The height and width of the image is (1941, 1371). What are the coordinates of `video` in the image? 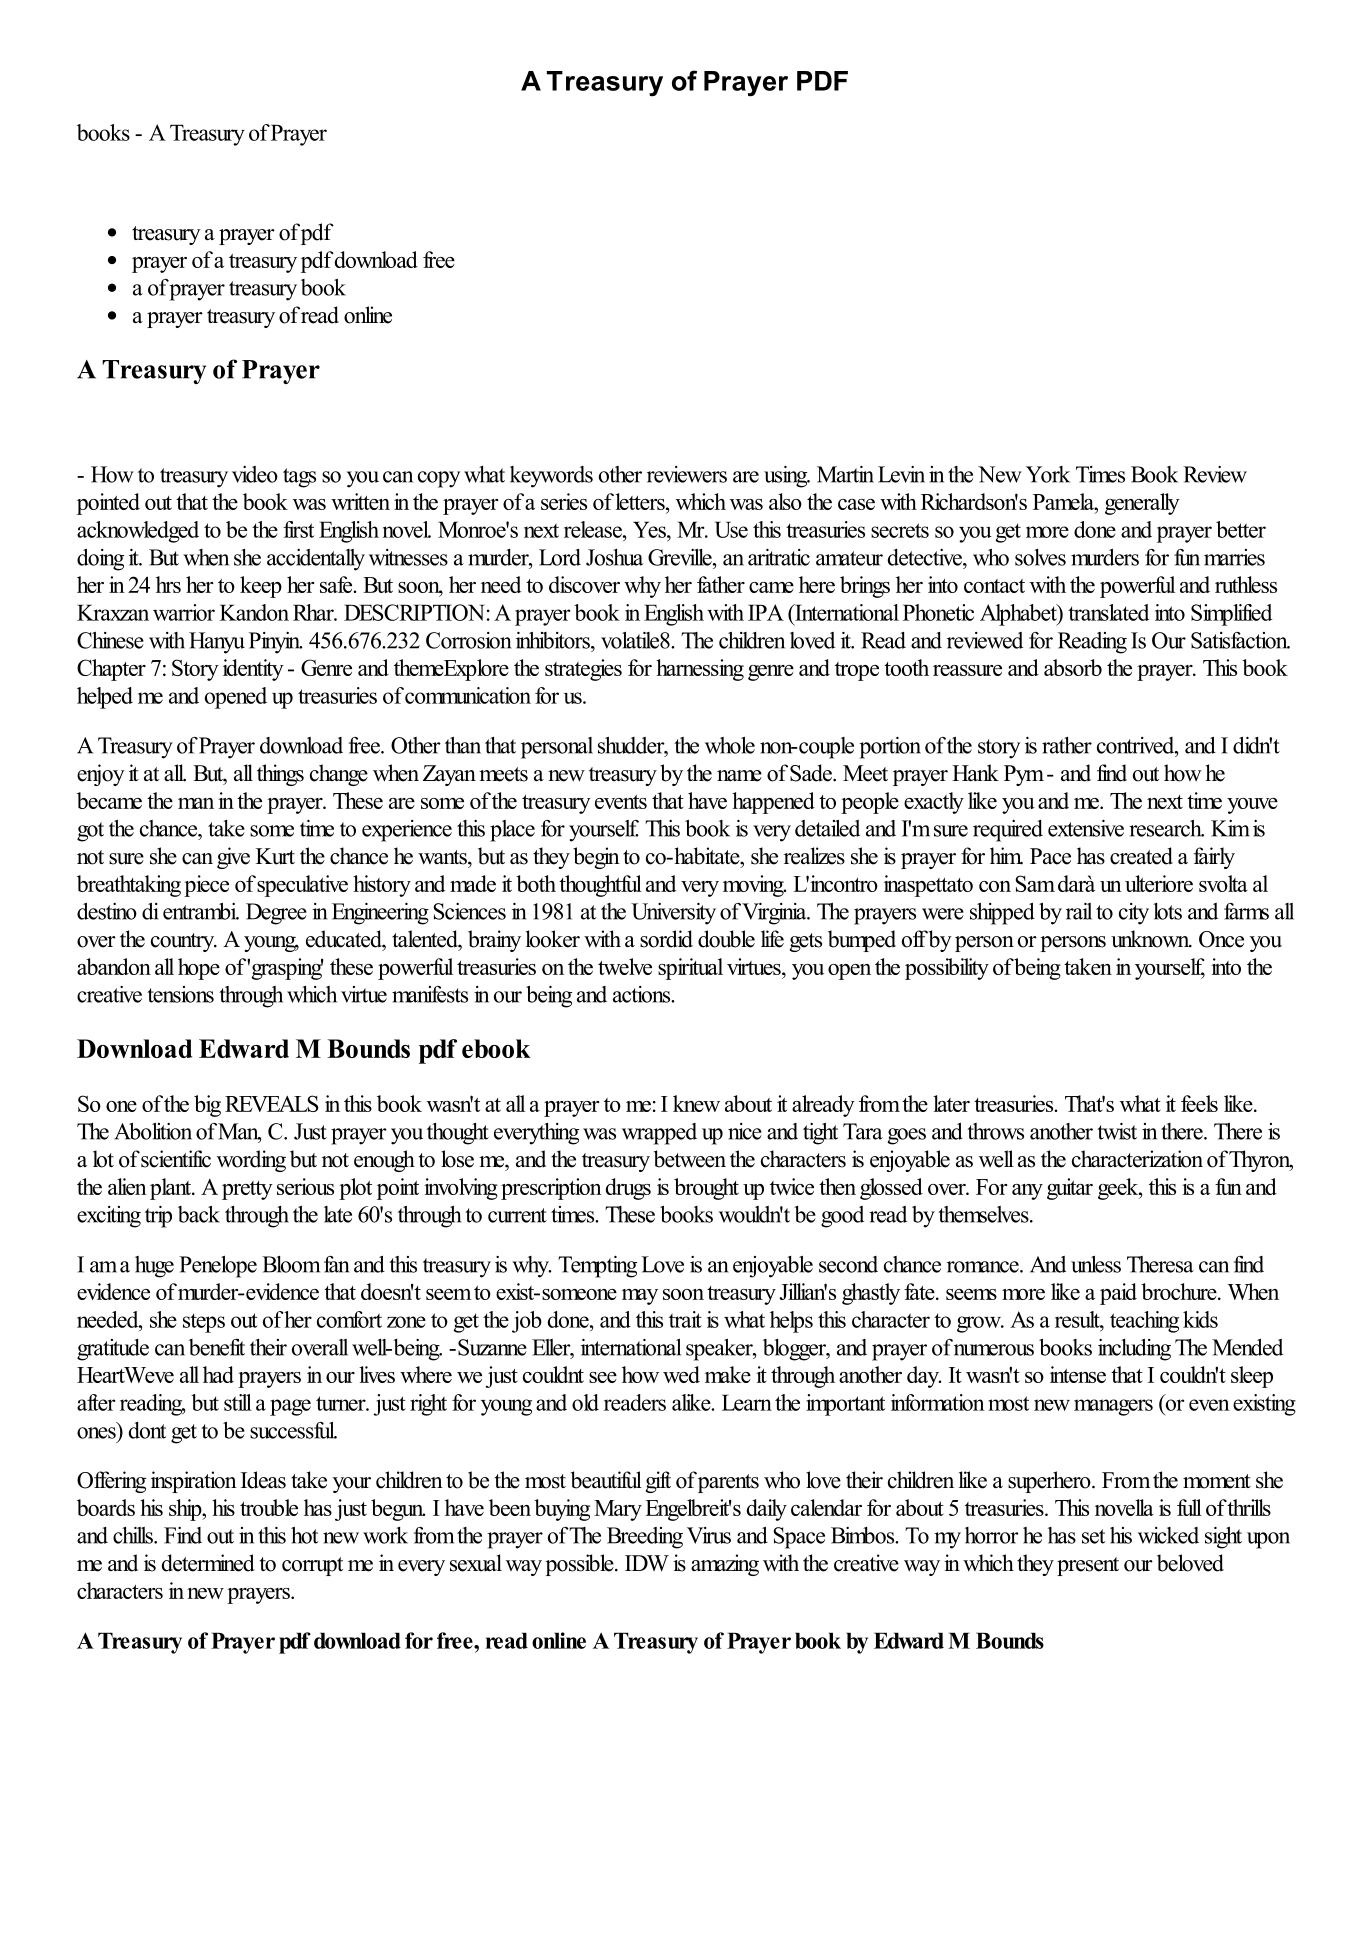 It's located at (255, 474).
